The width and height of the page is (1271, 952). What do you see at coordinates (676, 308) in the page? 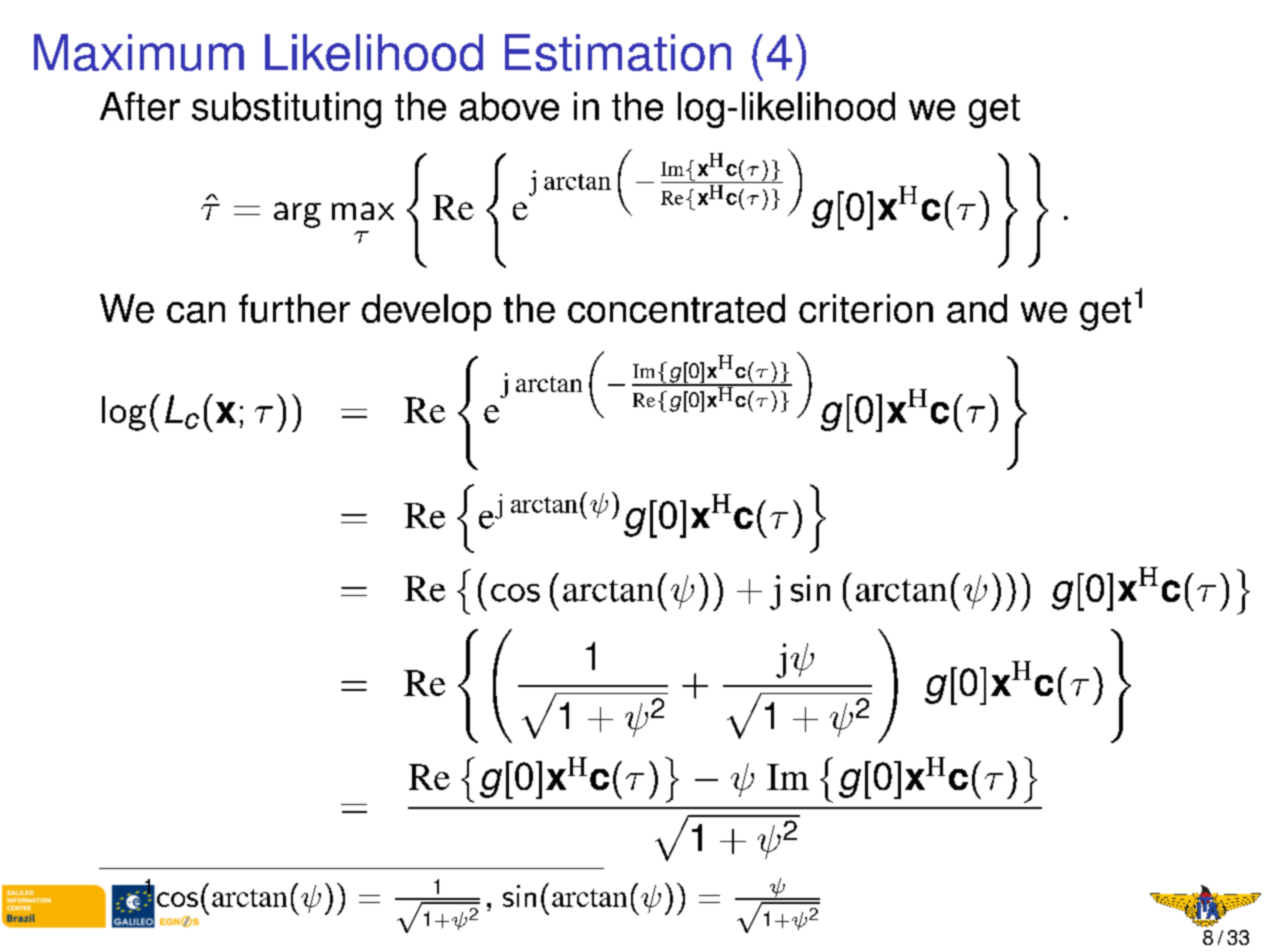
I see `concentrated` at bounding box center [676, 308].
